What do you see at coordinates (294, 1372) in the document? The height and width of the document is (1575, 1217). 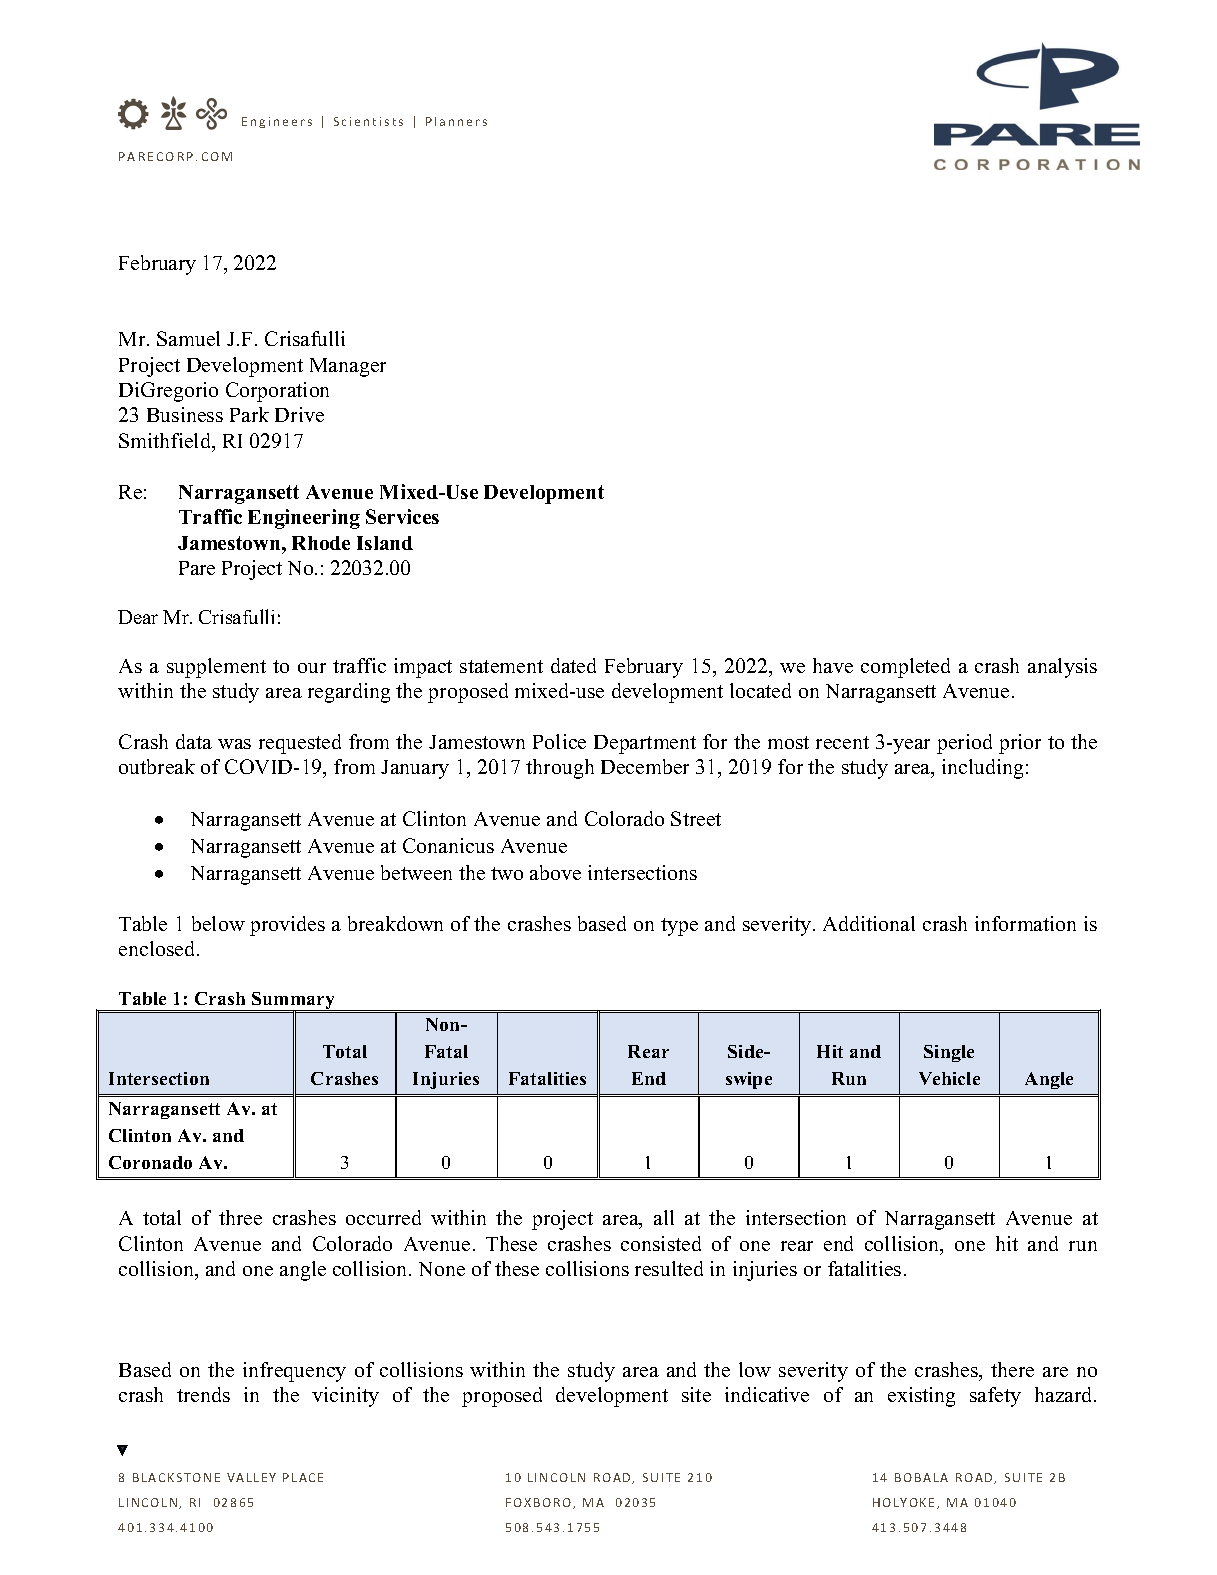 I see `infrequency` at bounding box center [294, 1372].
